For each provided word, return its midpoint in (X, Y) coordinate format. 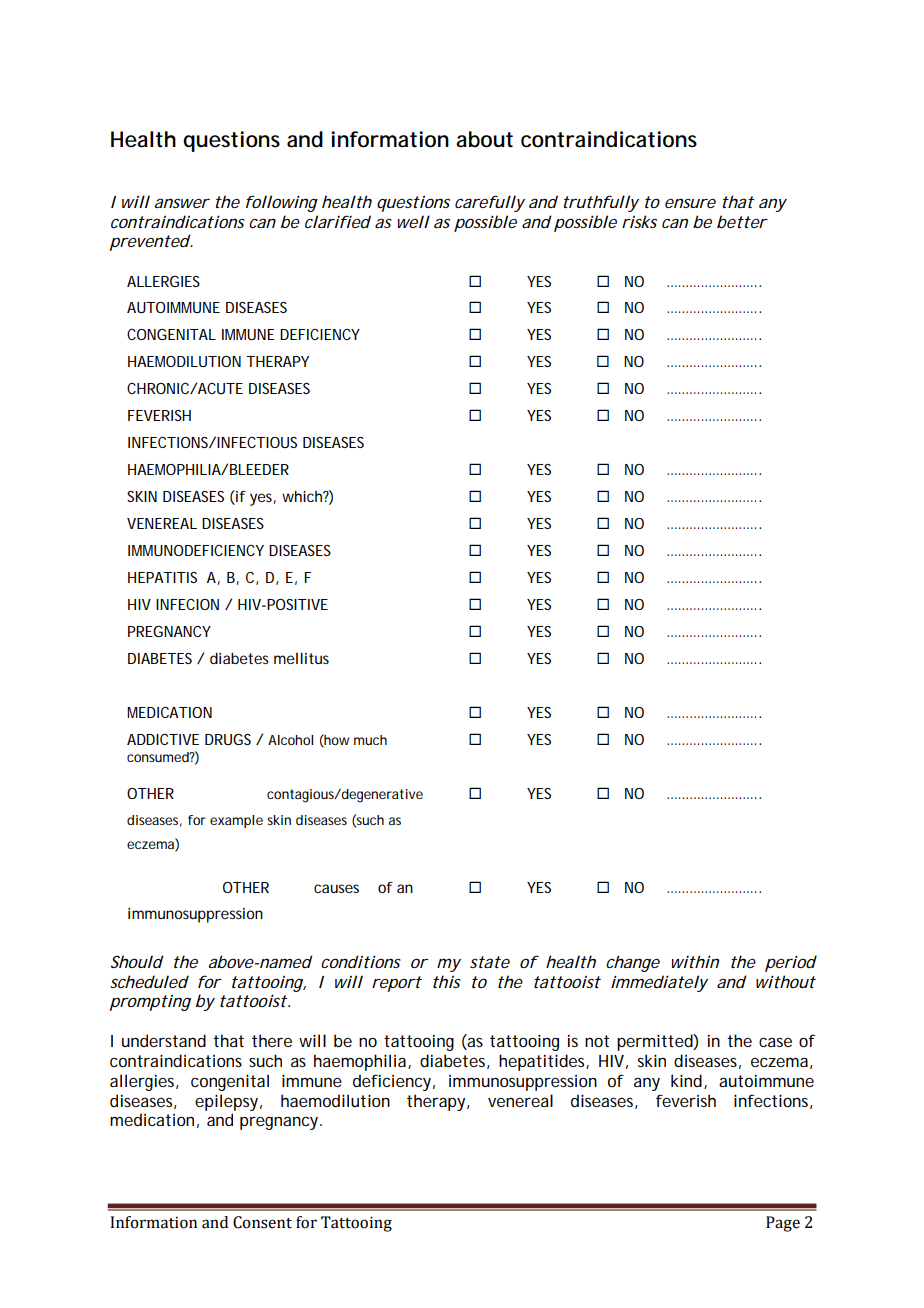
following (282, 203)
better (742, 221)
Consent (262, 1222)
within (695, 961)
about (484, 139)
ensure (690, 203)
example (236, 821)
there (272, 1040)
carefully (490, 203)
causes (336, 888)
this (447, 981)
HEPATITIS (162, 577)
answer (182, 203)
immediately (659, 983)
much (370, 740)
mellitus (301, 658)
